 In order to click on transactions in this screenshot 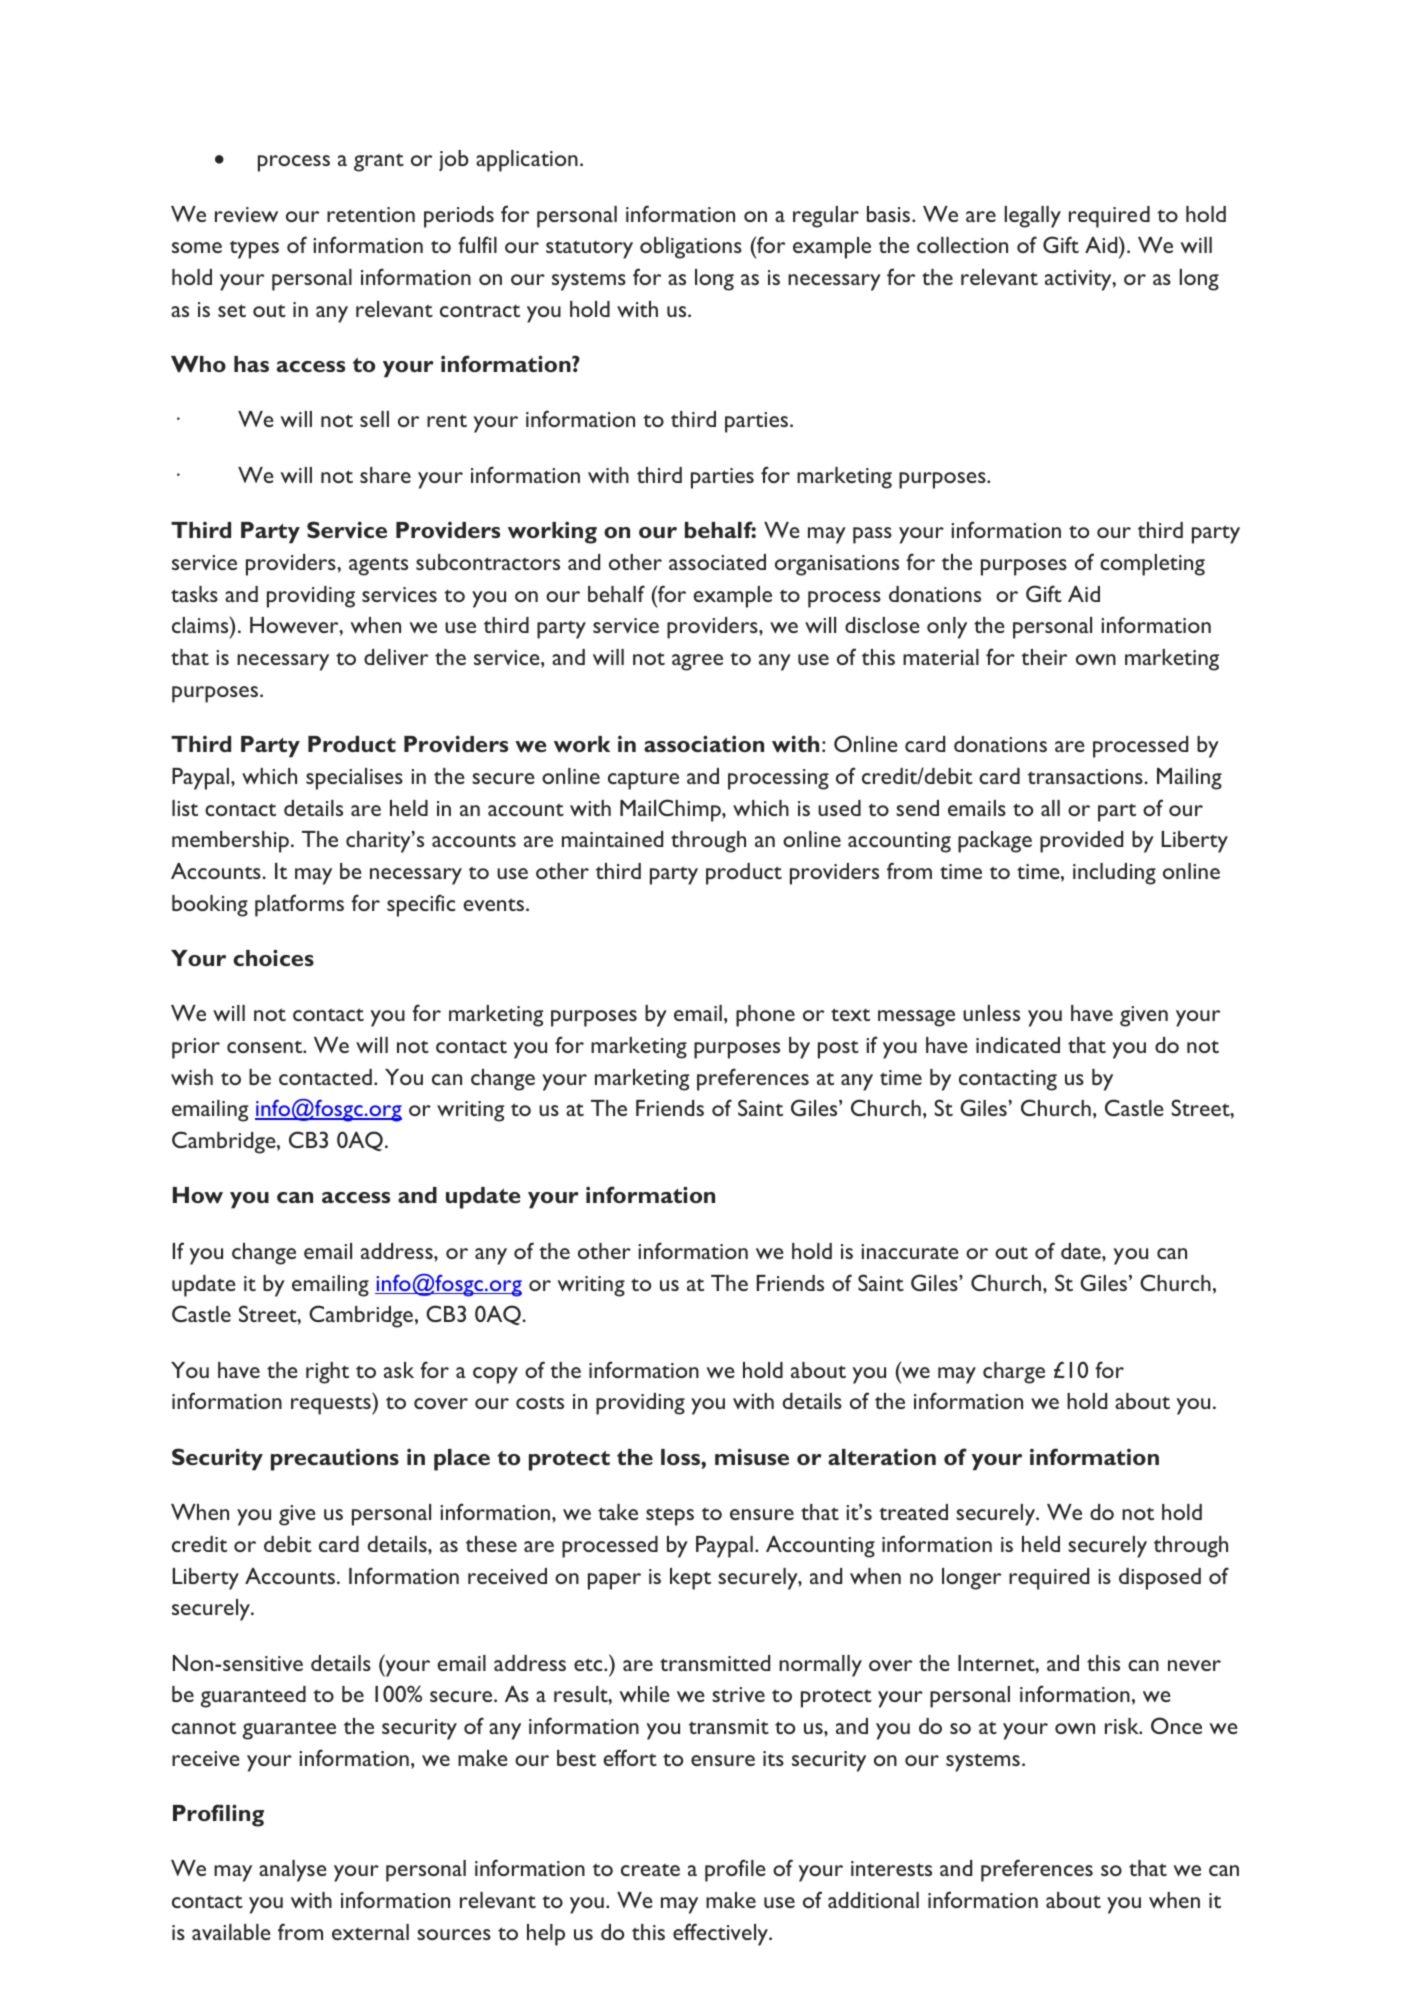, I will do `click(1086, 776)`.
